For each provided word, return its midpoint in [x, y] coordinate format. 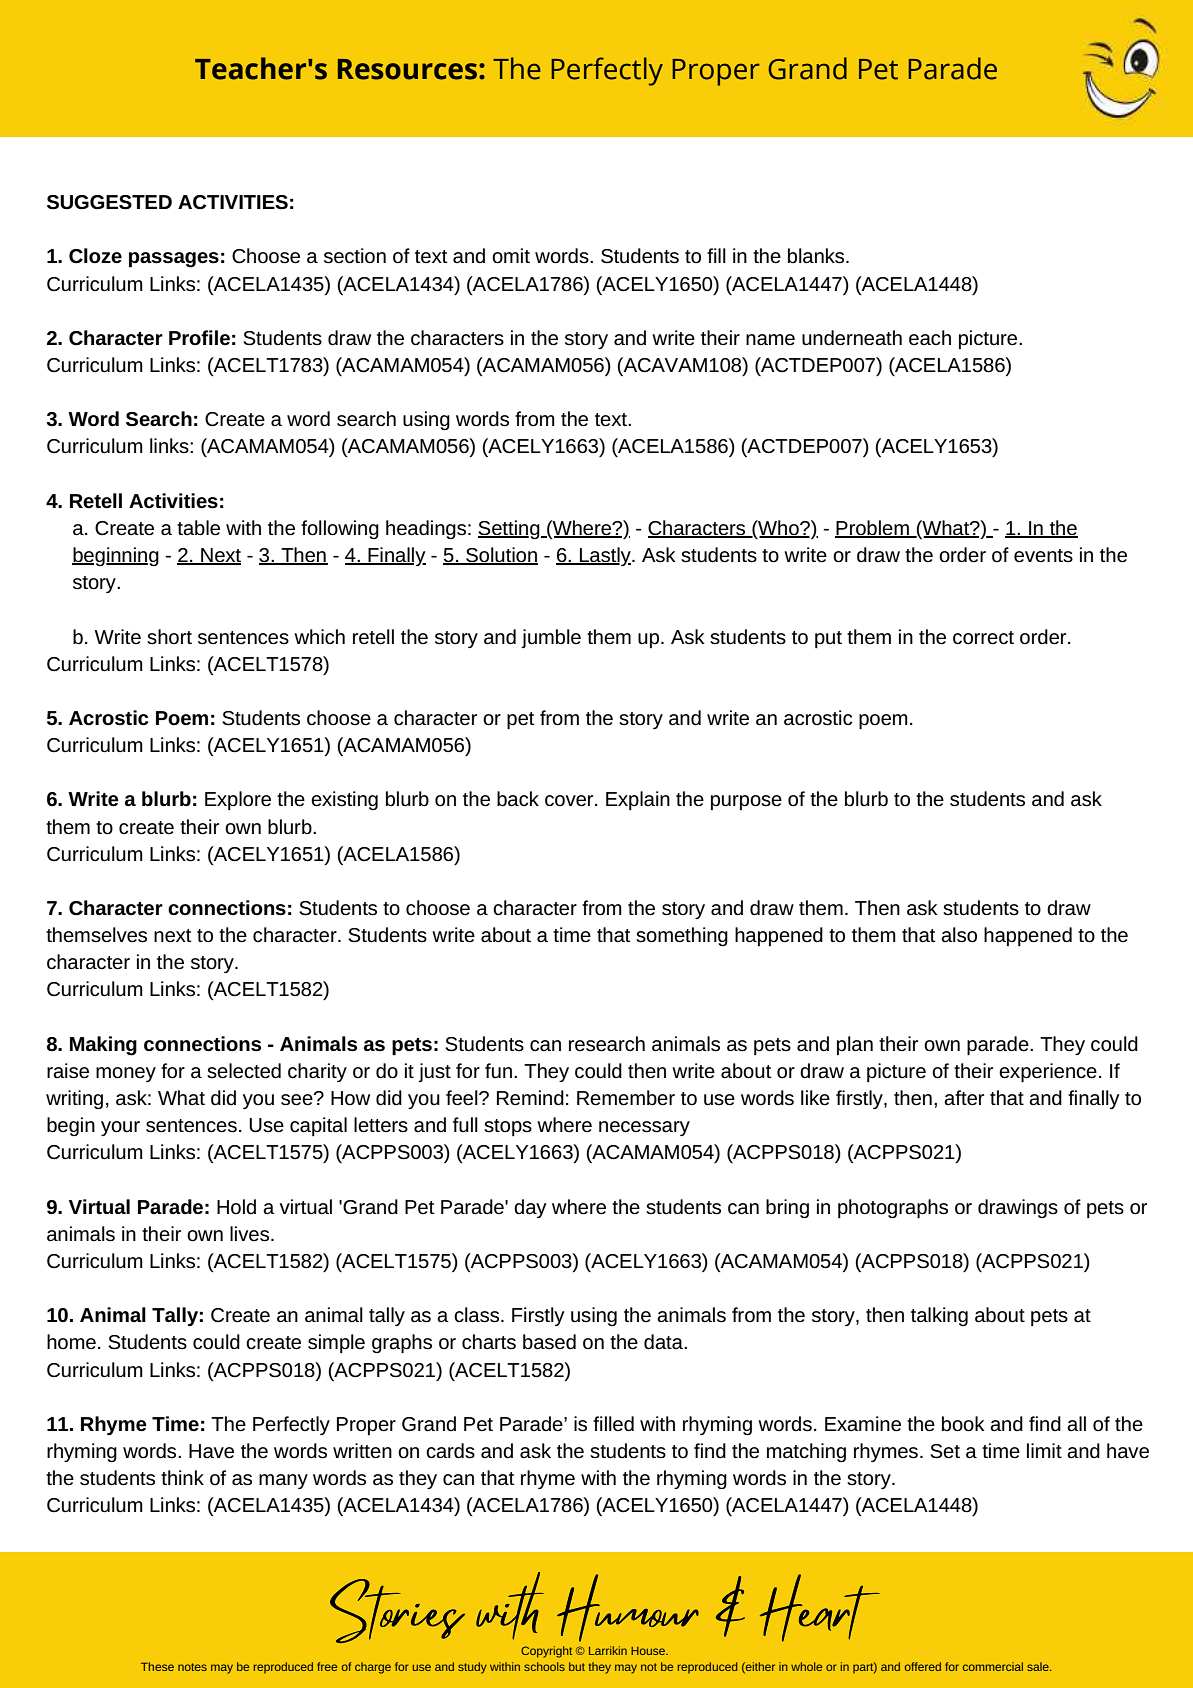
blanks [817, 256]
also [959, 935]
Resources [407, 69]
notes [192, 1667]
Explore [238, 800]
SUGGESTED [109, 202]
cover [570, 801]
